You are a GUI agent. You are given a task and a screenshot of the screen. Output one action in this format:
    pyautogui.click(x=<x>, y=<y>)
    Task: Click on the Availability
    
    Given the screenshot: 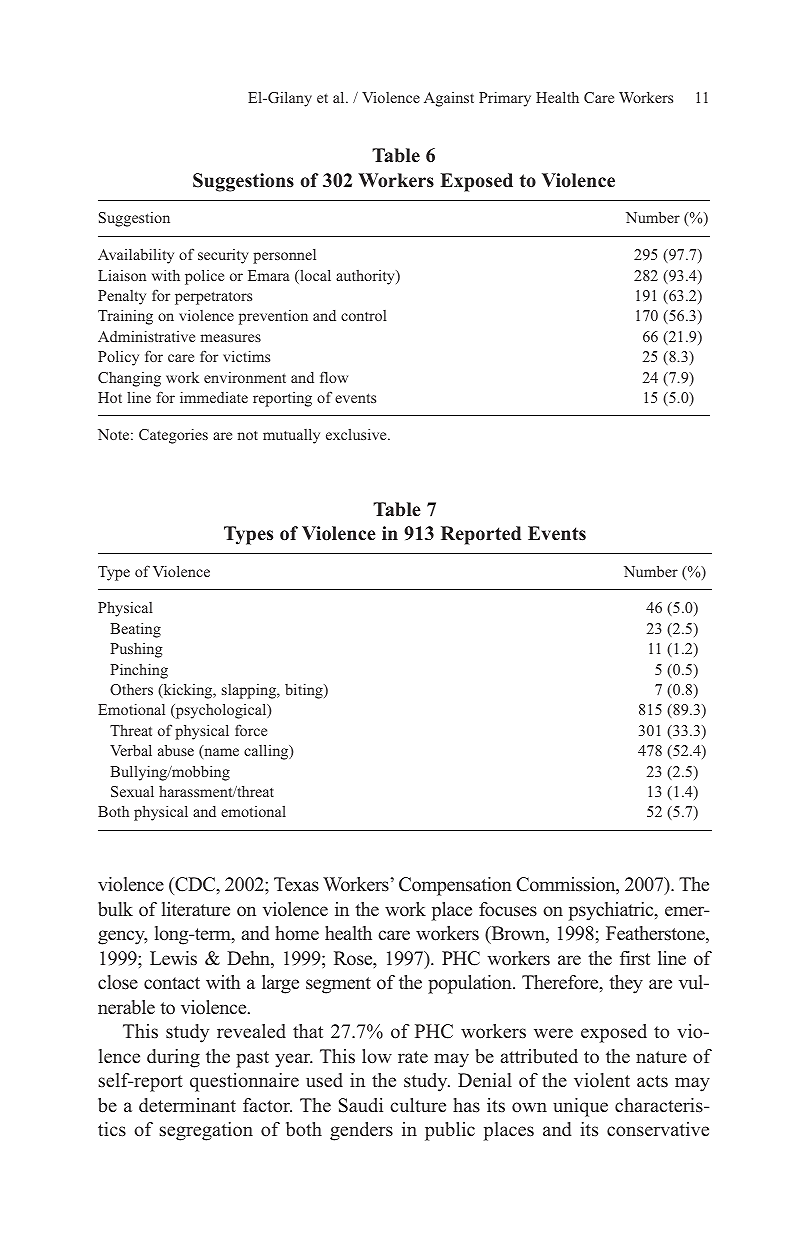 What is the action you would take?
    pyautogui.click(x=136, y=256)
